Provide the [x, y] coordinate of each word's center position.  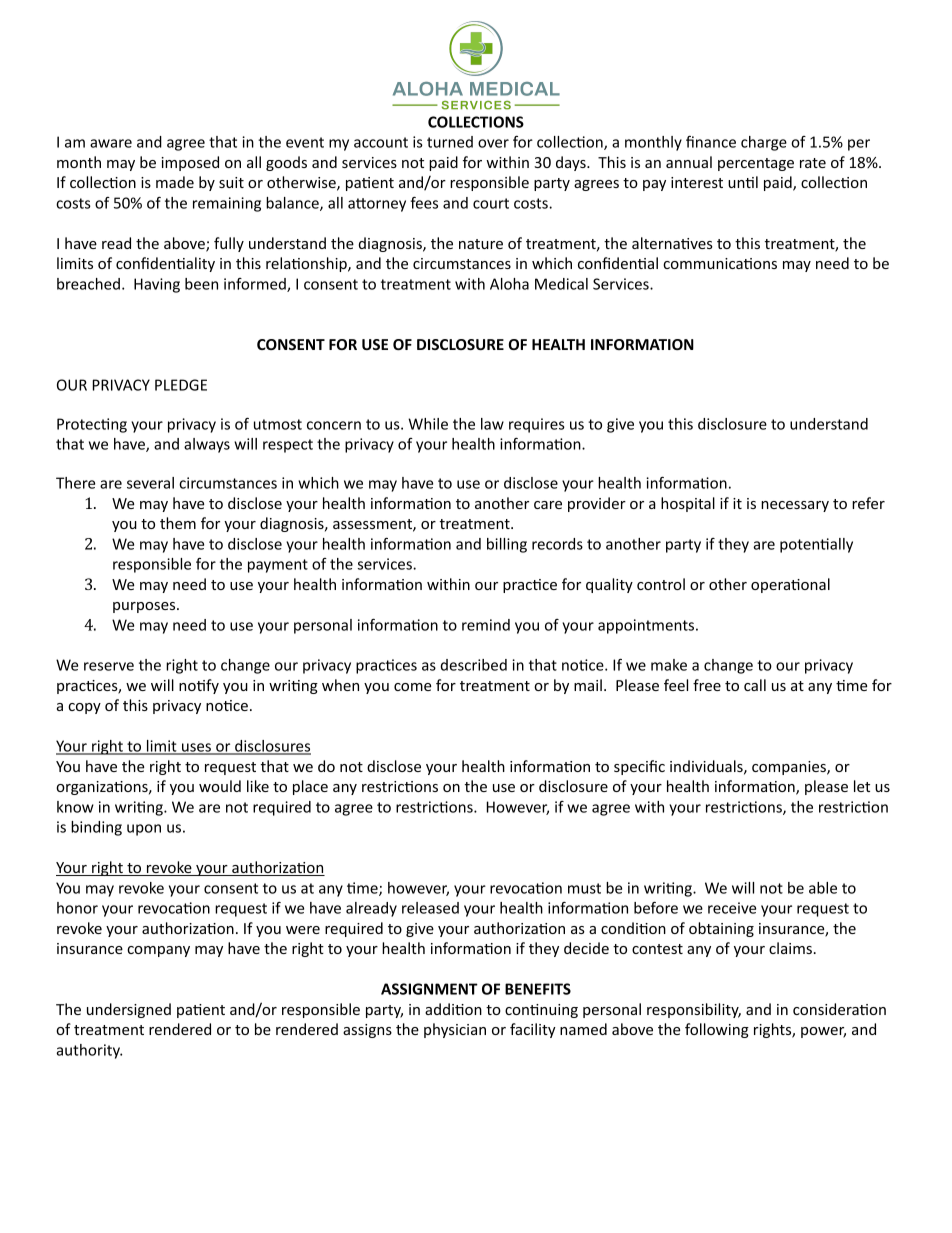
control [661, 584]
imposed [190, 163]
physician [455, 1030]
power [823, 1032]
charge [764, 143]
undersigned [129, 1010]
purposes [145, 607]
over [493, 143]
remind [486, 625]
